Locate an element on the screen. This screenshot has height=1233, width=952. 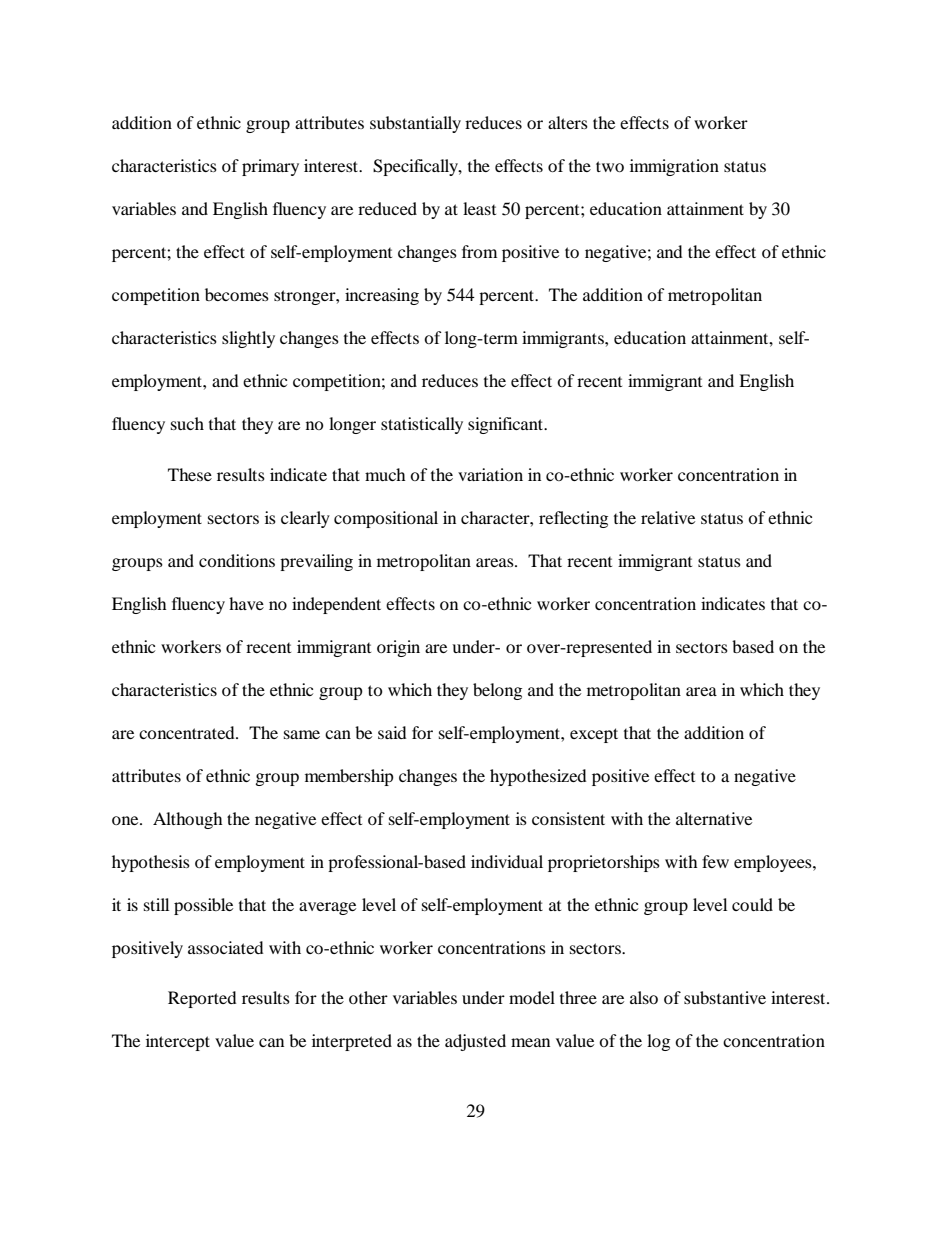
primary is located at coordinates (270, 167).
